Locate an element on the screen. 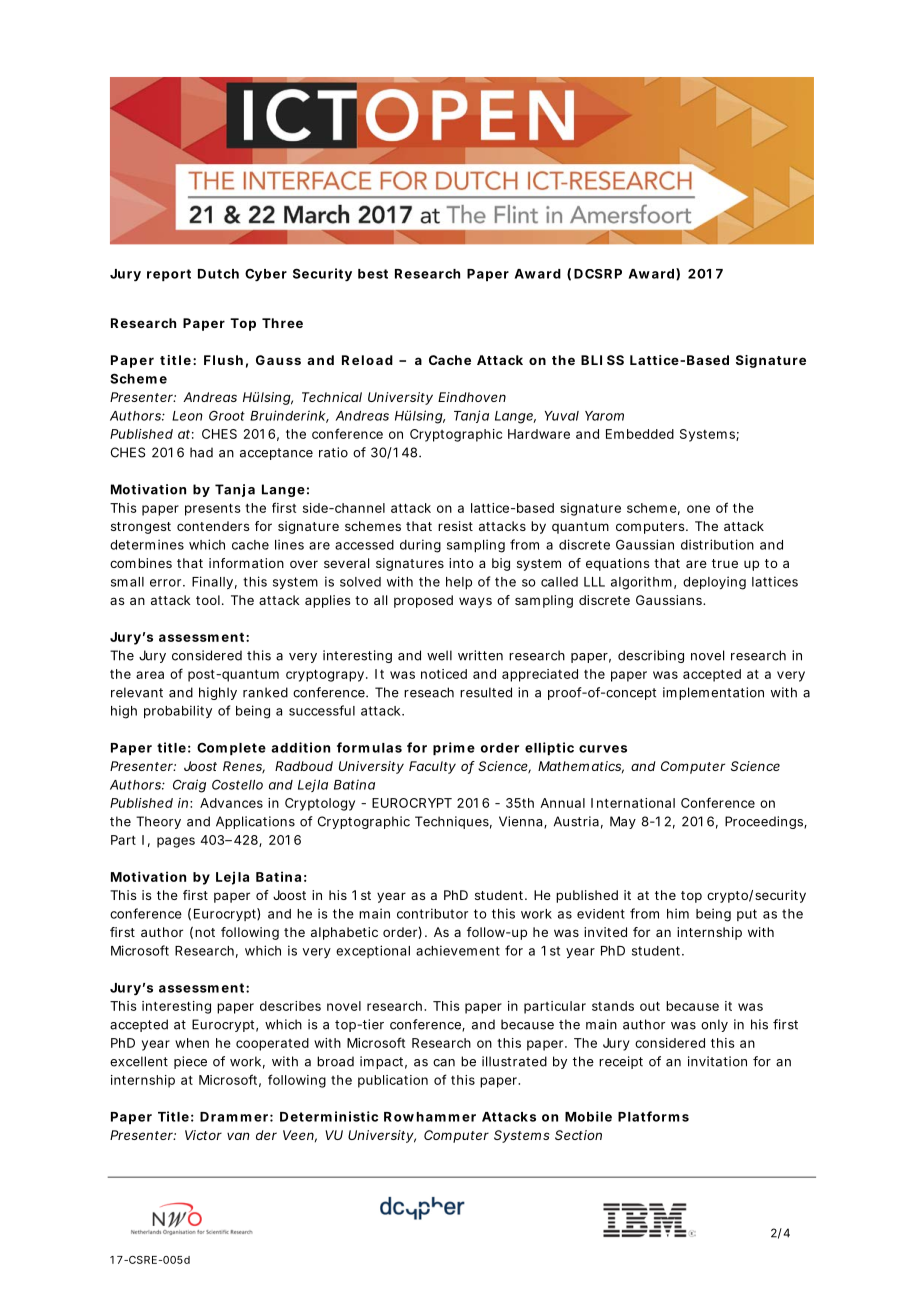 The image size is (924, 1308). Dutch is located at coordinates (218, 274).
